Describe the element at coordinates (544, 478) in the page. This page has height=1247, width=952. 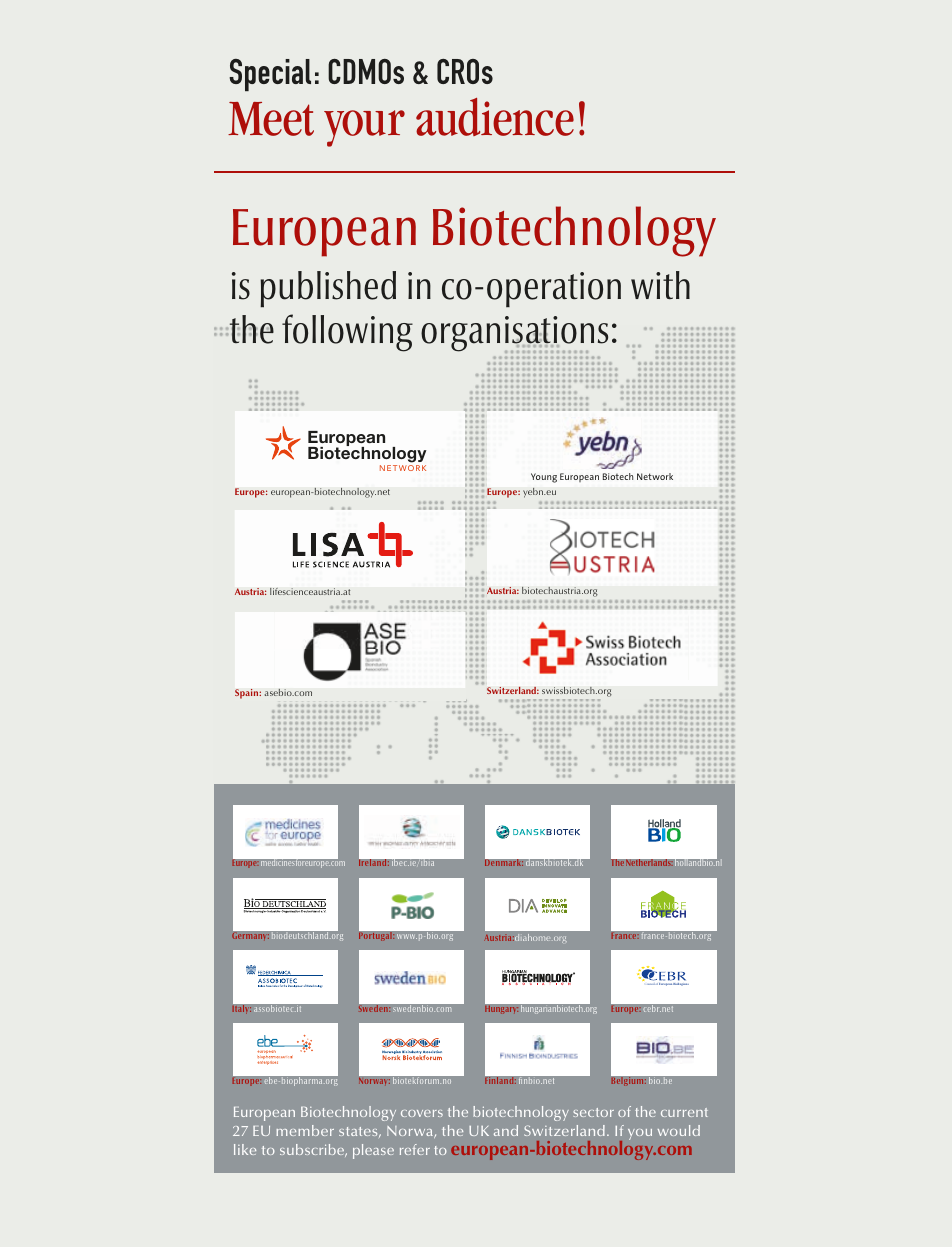
I see `Young` at that location.
